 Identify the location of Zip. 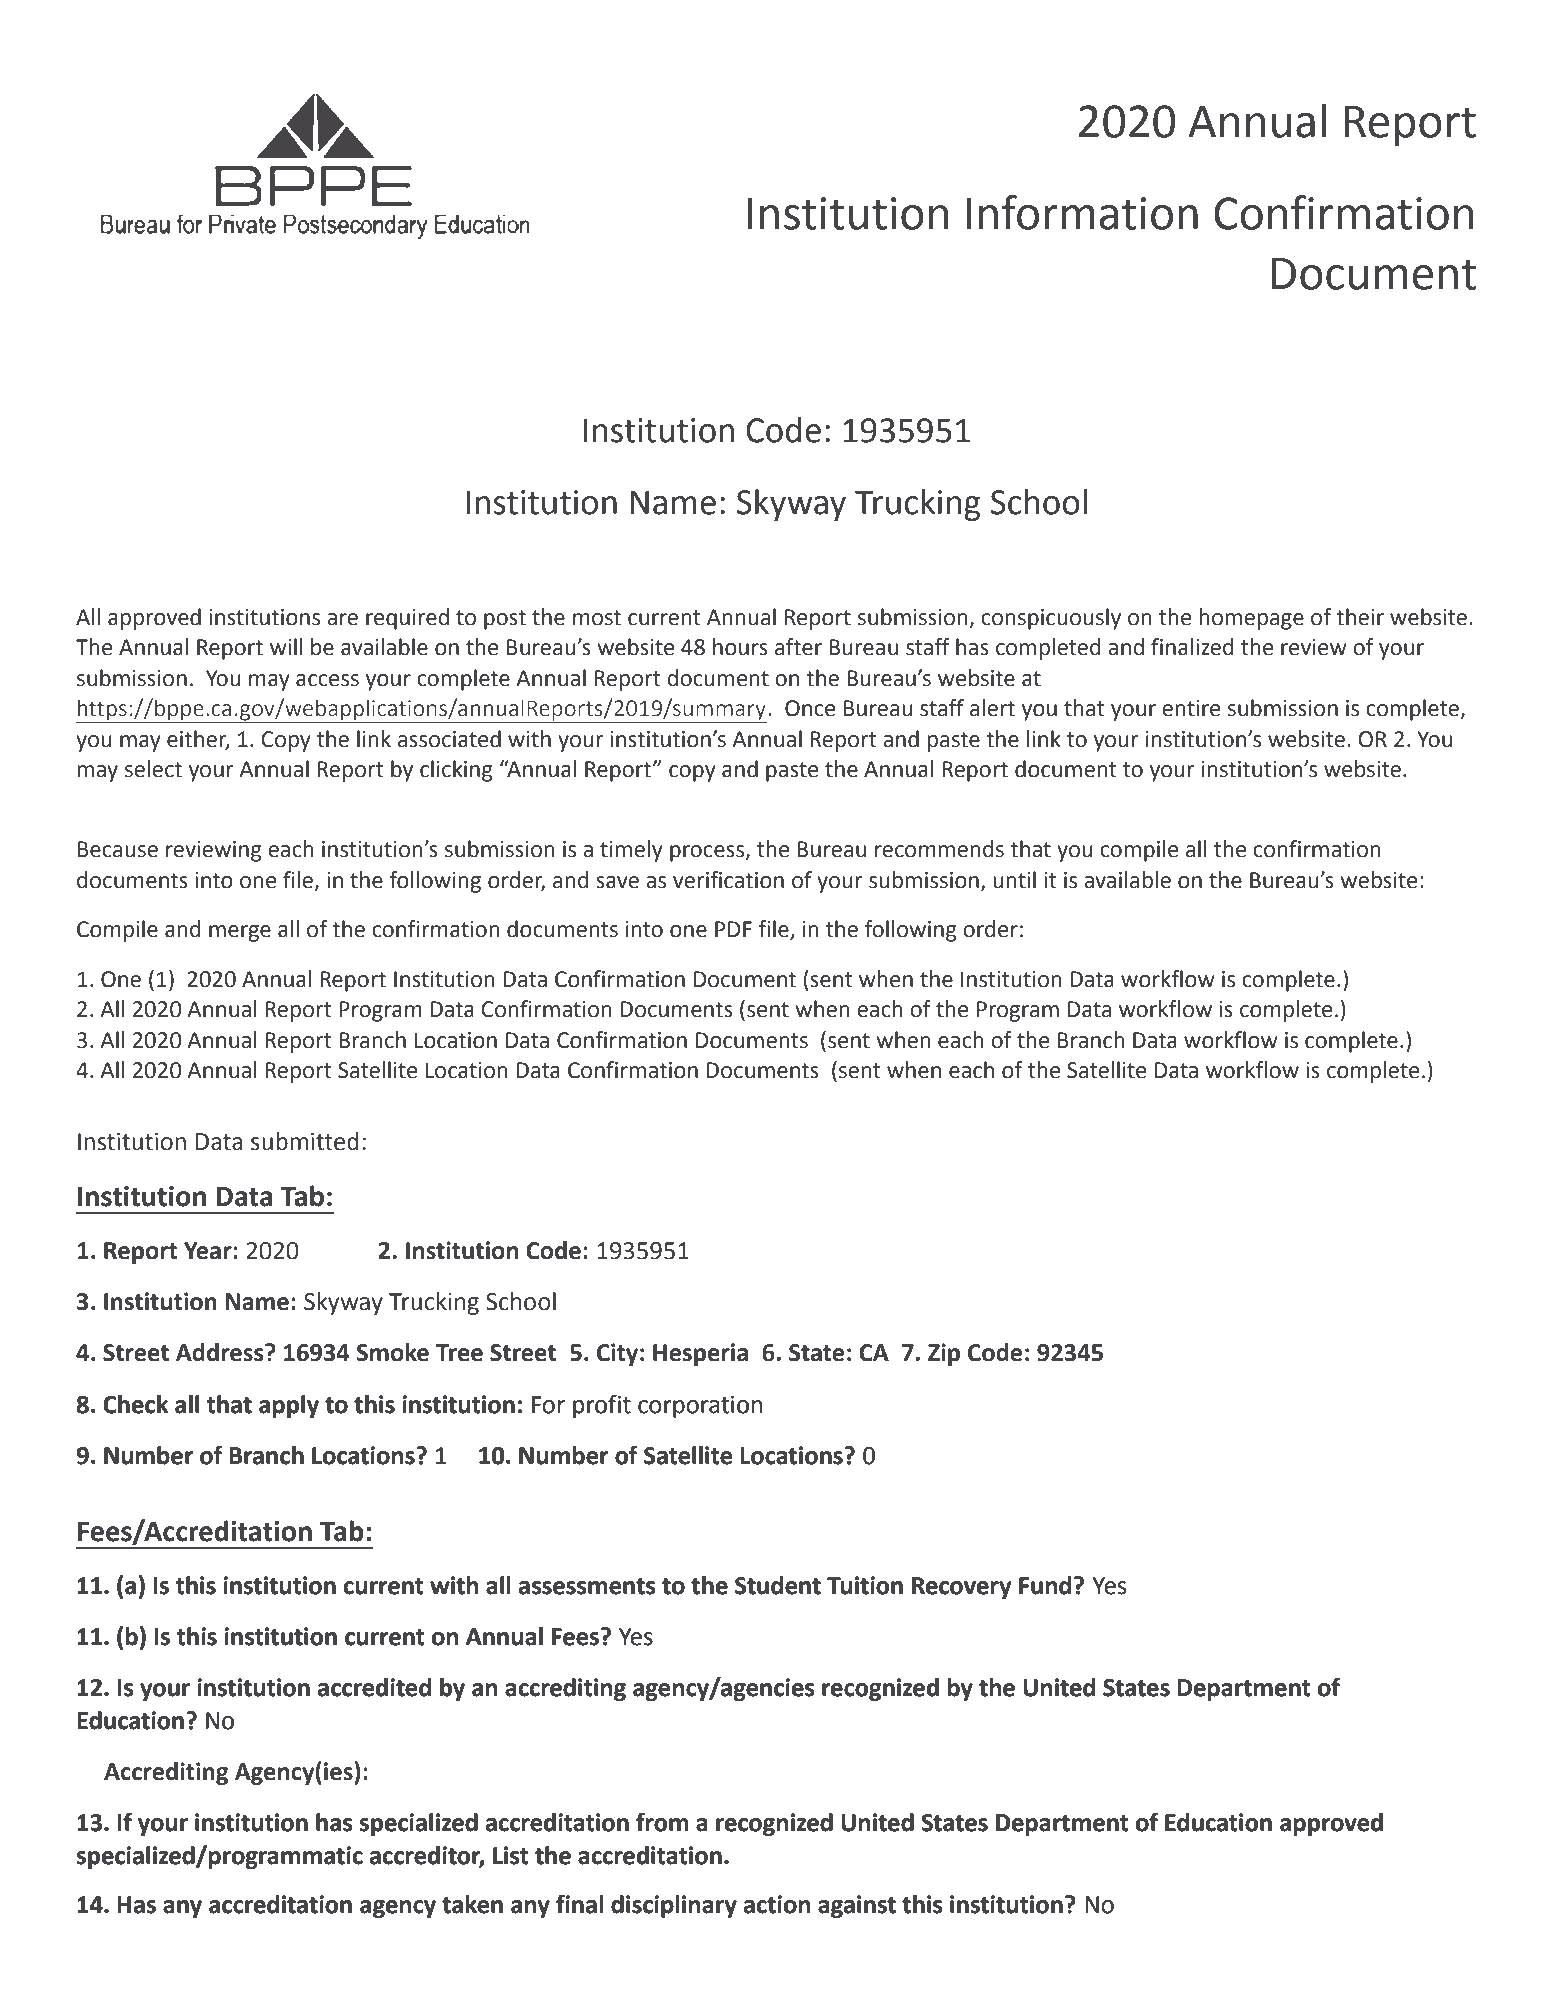
(944, 1354).
